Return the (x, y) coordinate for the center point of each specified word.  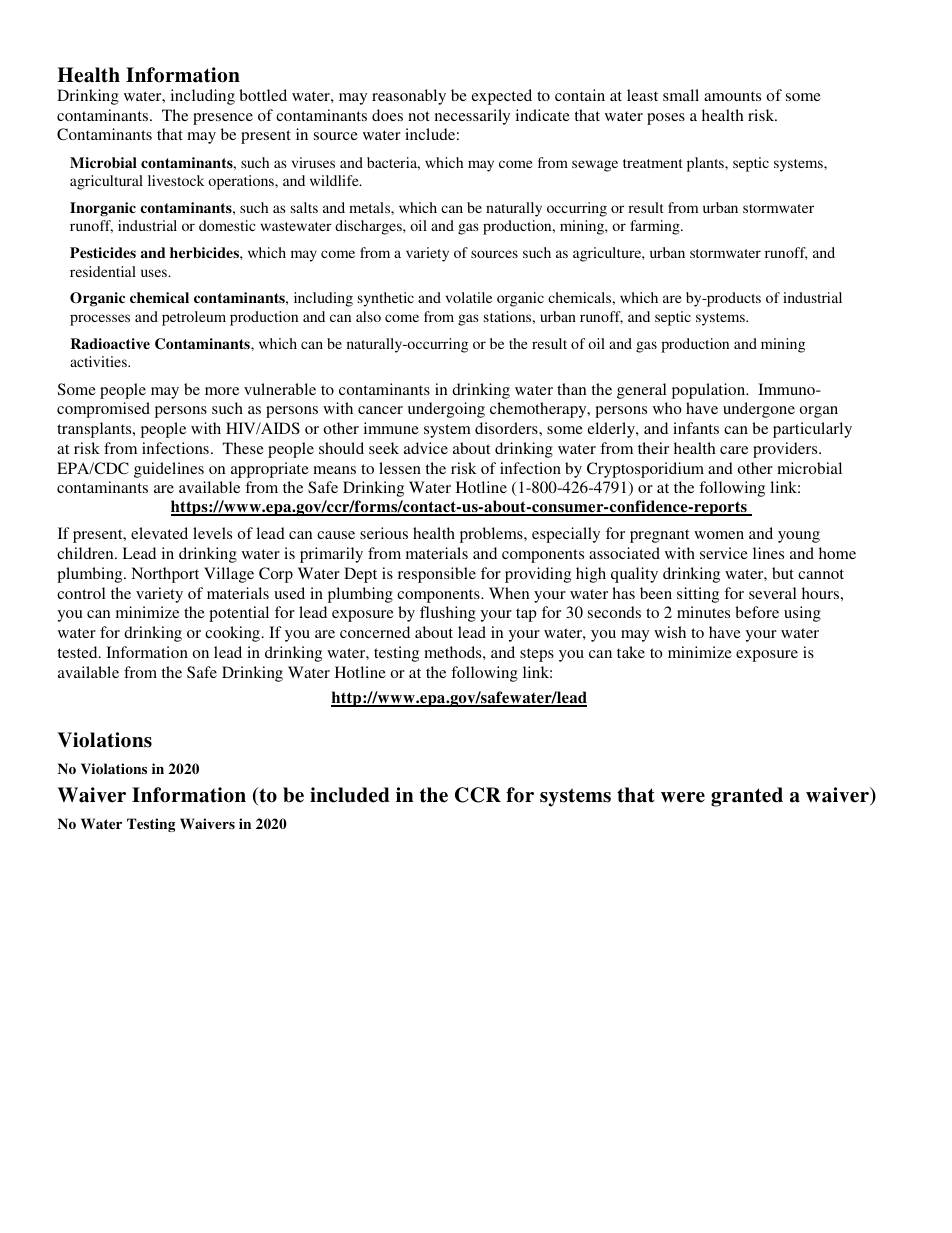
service (724, 553)
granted (747, 797)
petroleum (194, 318)
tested (79, 652)
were (683, 797)
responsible (437, 575)
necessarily (472, 117)
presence (223, 119)
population (710, 391)
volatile (469, 297)
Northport (165, 575)
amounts (732, 96)
